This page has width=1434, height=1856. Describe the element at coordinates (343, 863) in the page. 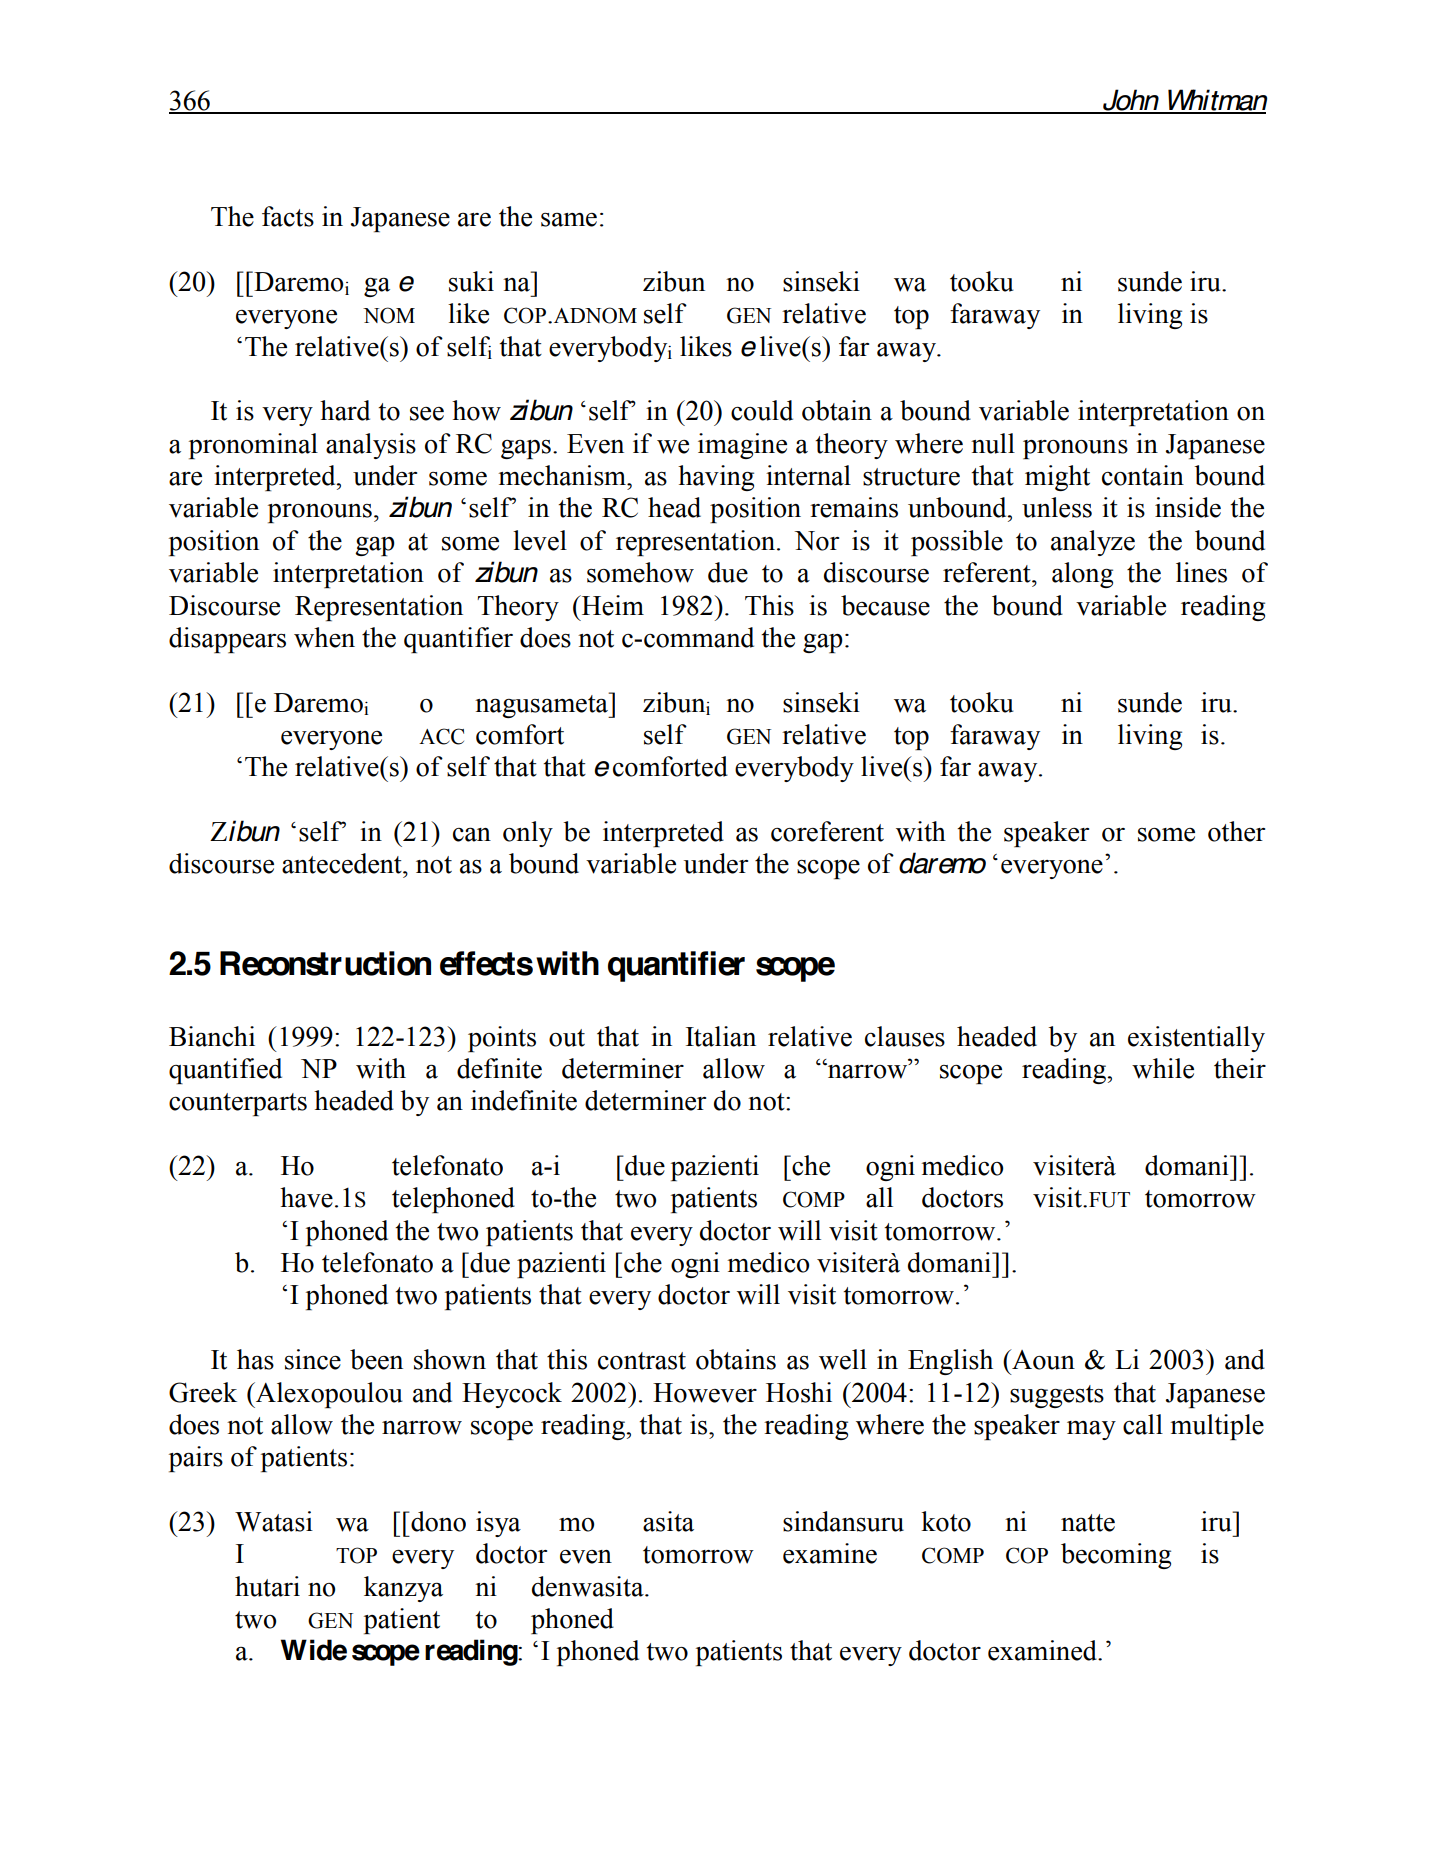

I see `antecedent` at that location.
